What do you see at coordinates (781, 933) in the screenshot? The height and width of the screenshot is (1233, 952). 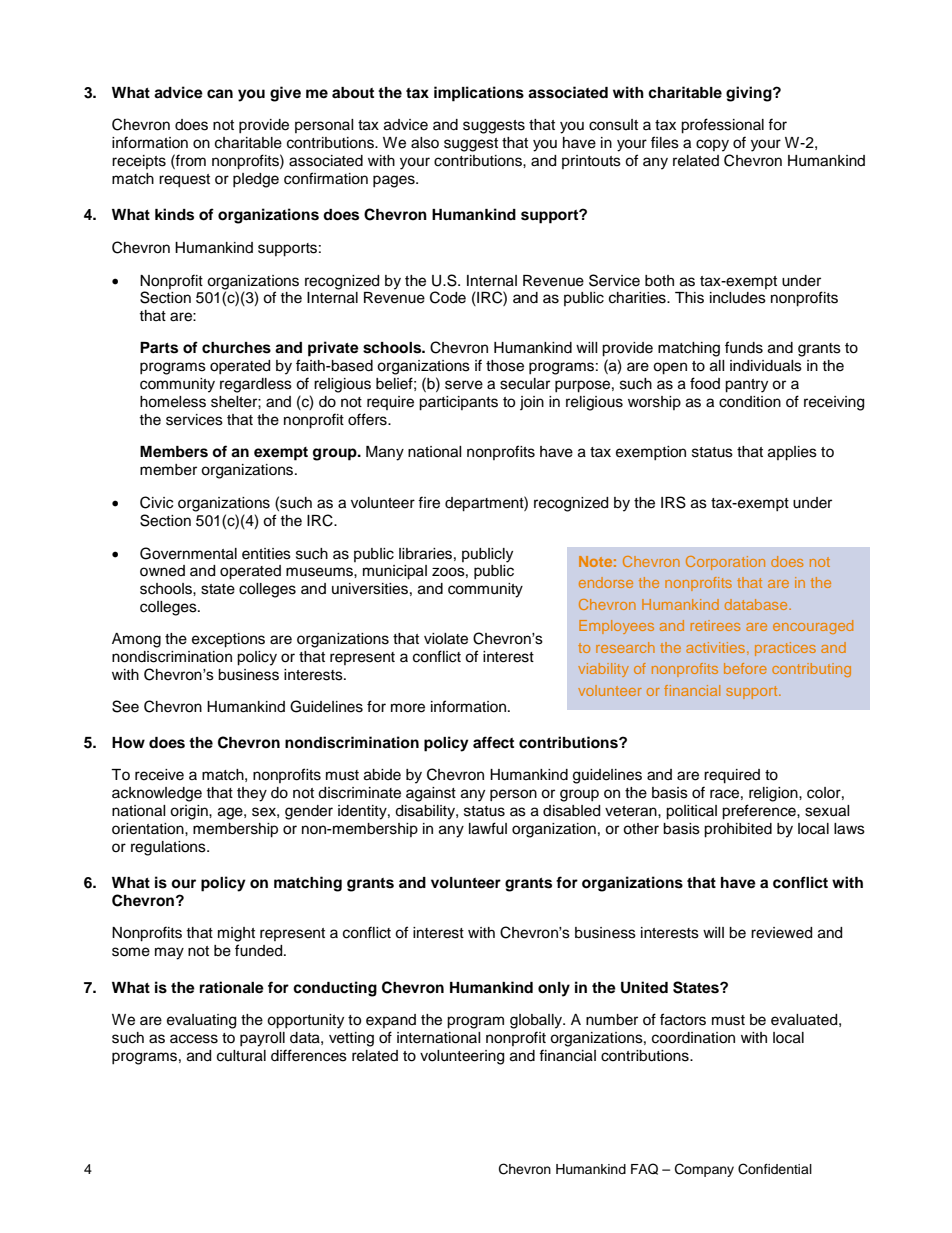 I see `reviewed` at bounding box center [781, 933].
